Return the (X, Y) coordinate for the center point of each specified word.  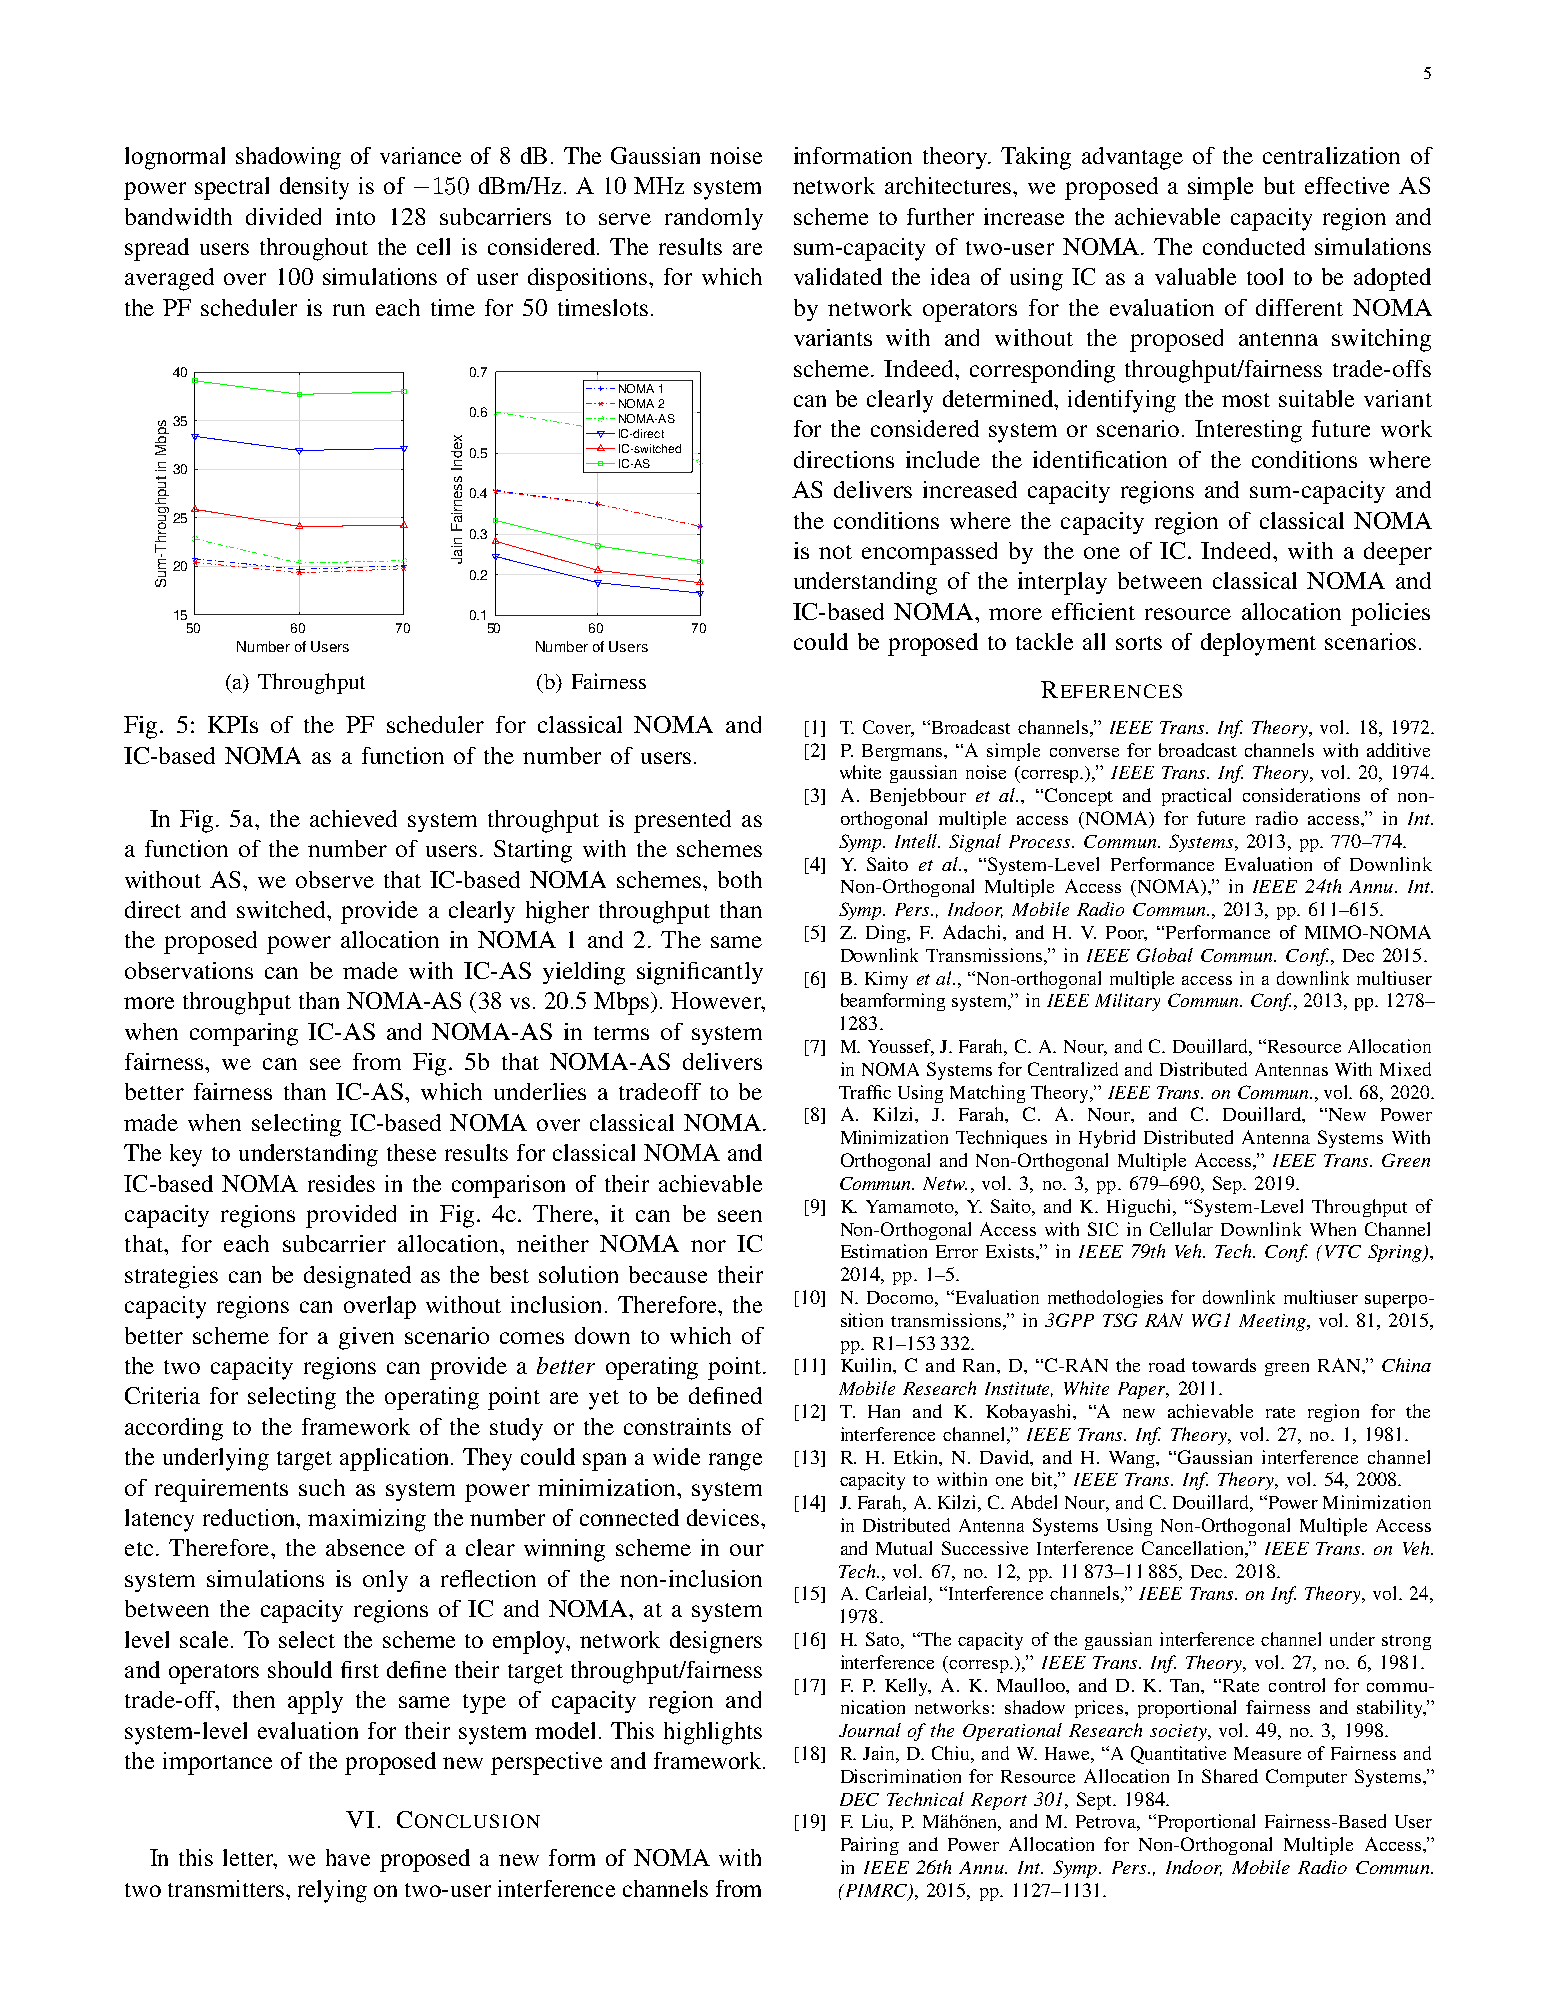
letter (250, 1859)
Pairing (870, 1846)
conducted (1254, 246)
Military (1127, 1002)
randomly (714, 219)
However (717, 1000)
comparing (244, 1034)
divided (283, 216)
